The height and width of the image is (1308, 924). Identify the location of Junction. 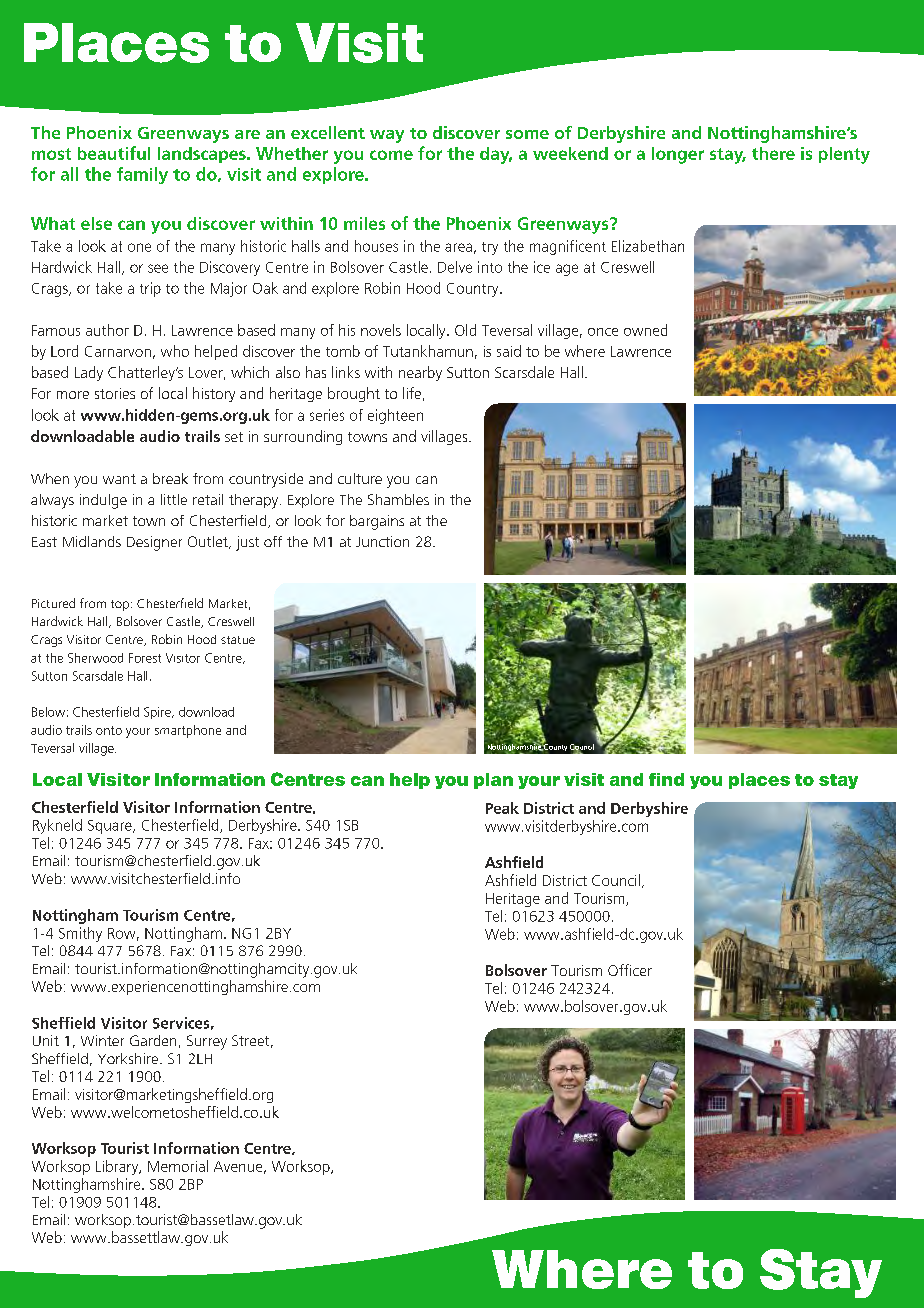
(382, 541).
